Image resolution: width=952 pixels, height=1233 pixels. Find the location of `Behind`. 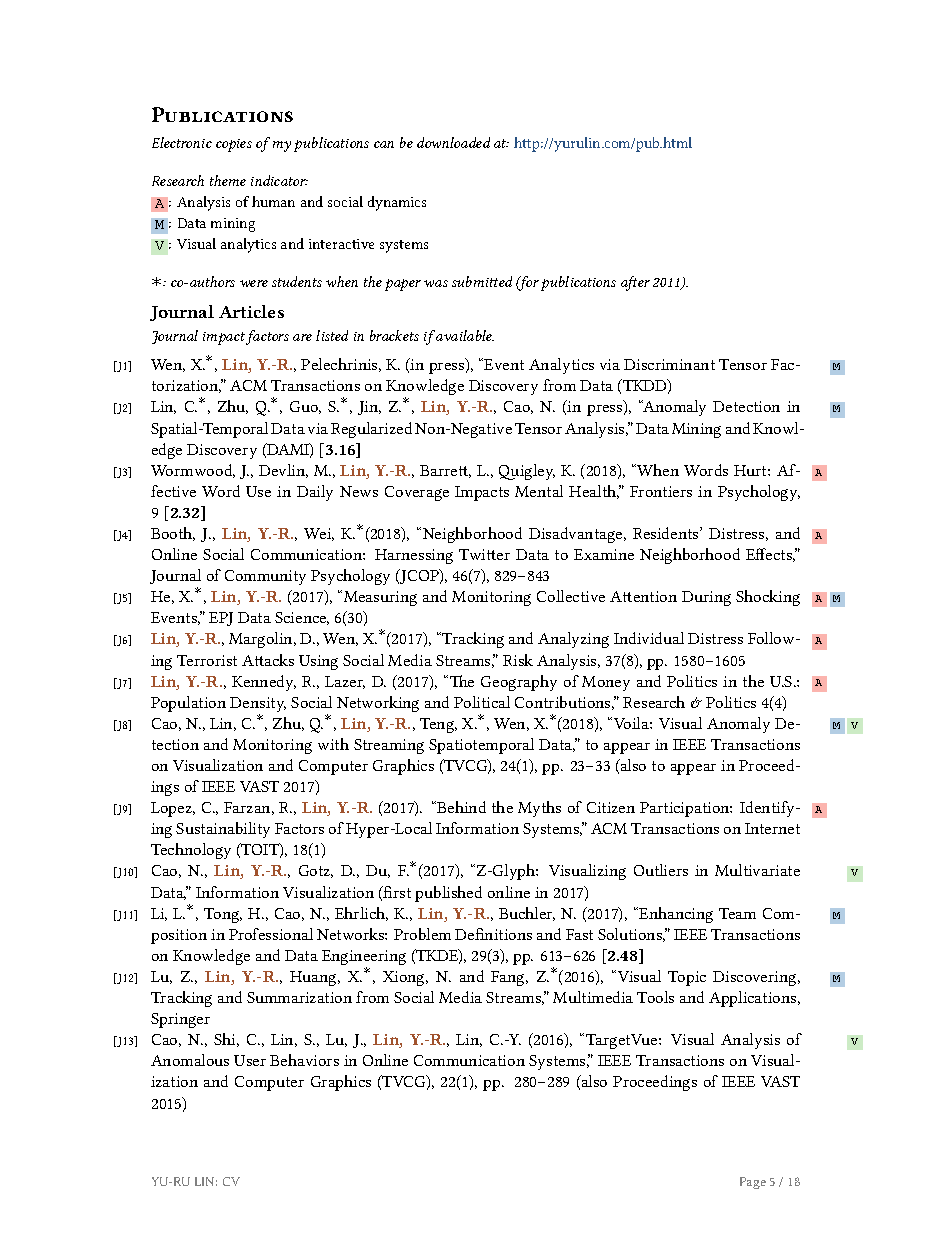

Behind is located at coordinates (460, 807).
